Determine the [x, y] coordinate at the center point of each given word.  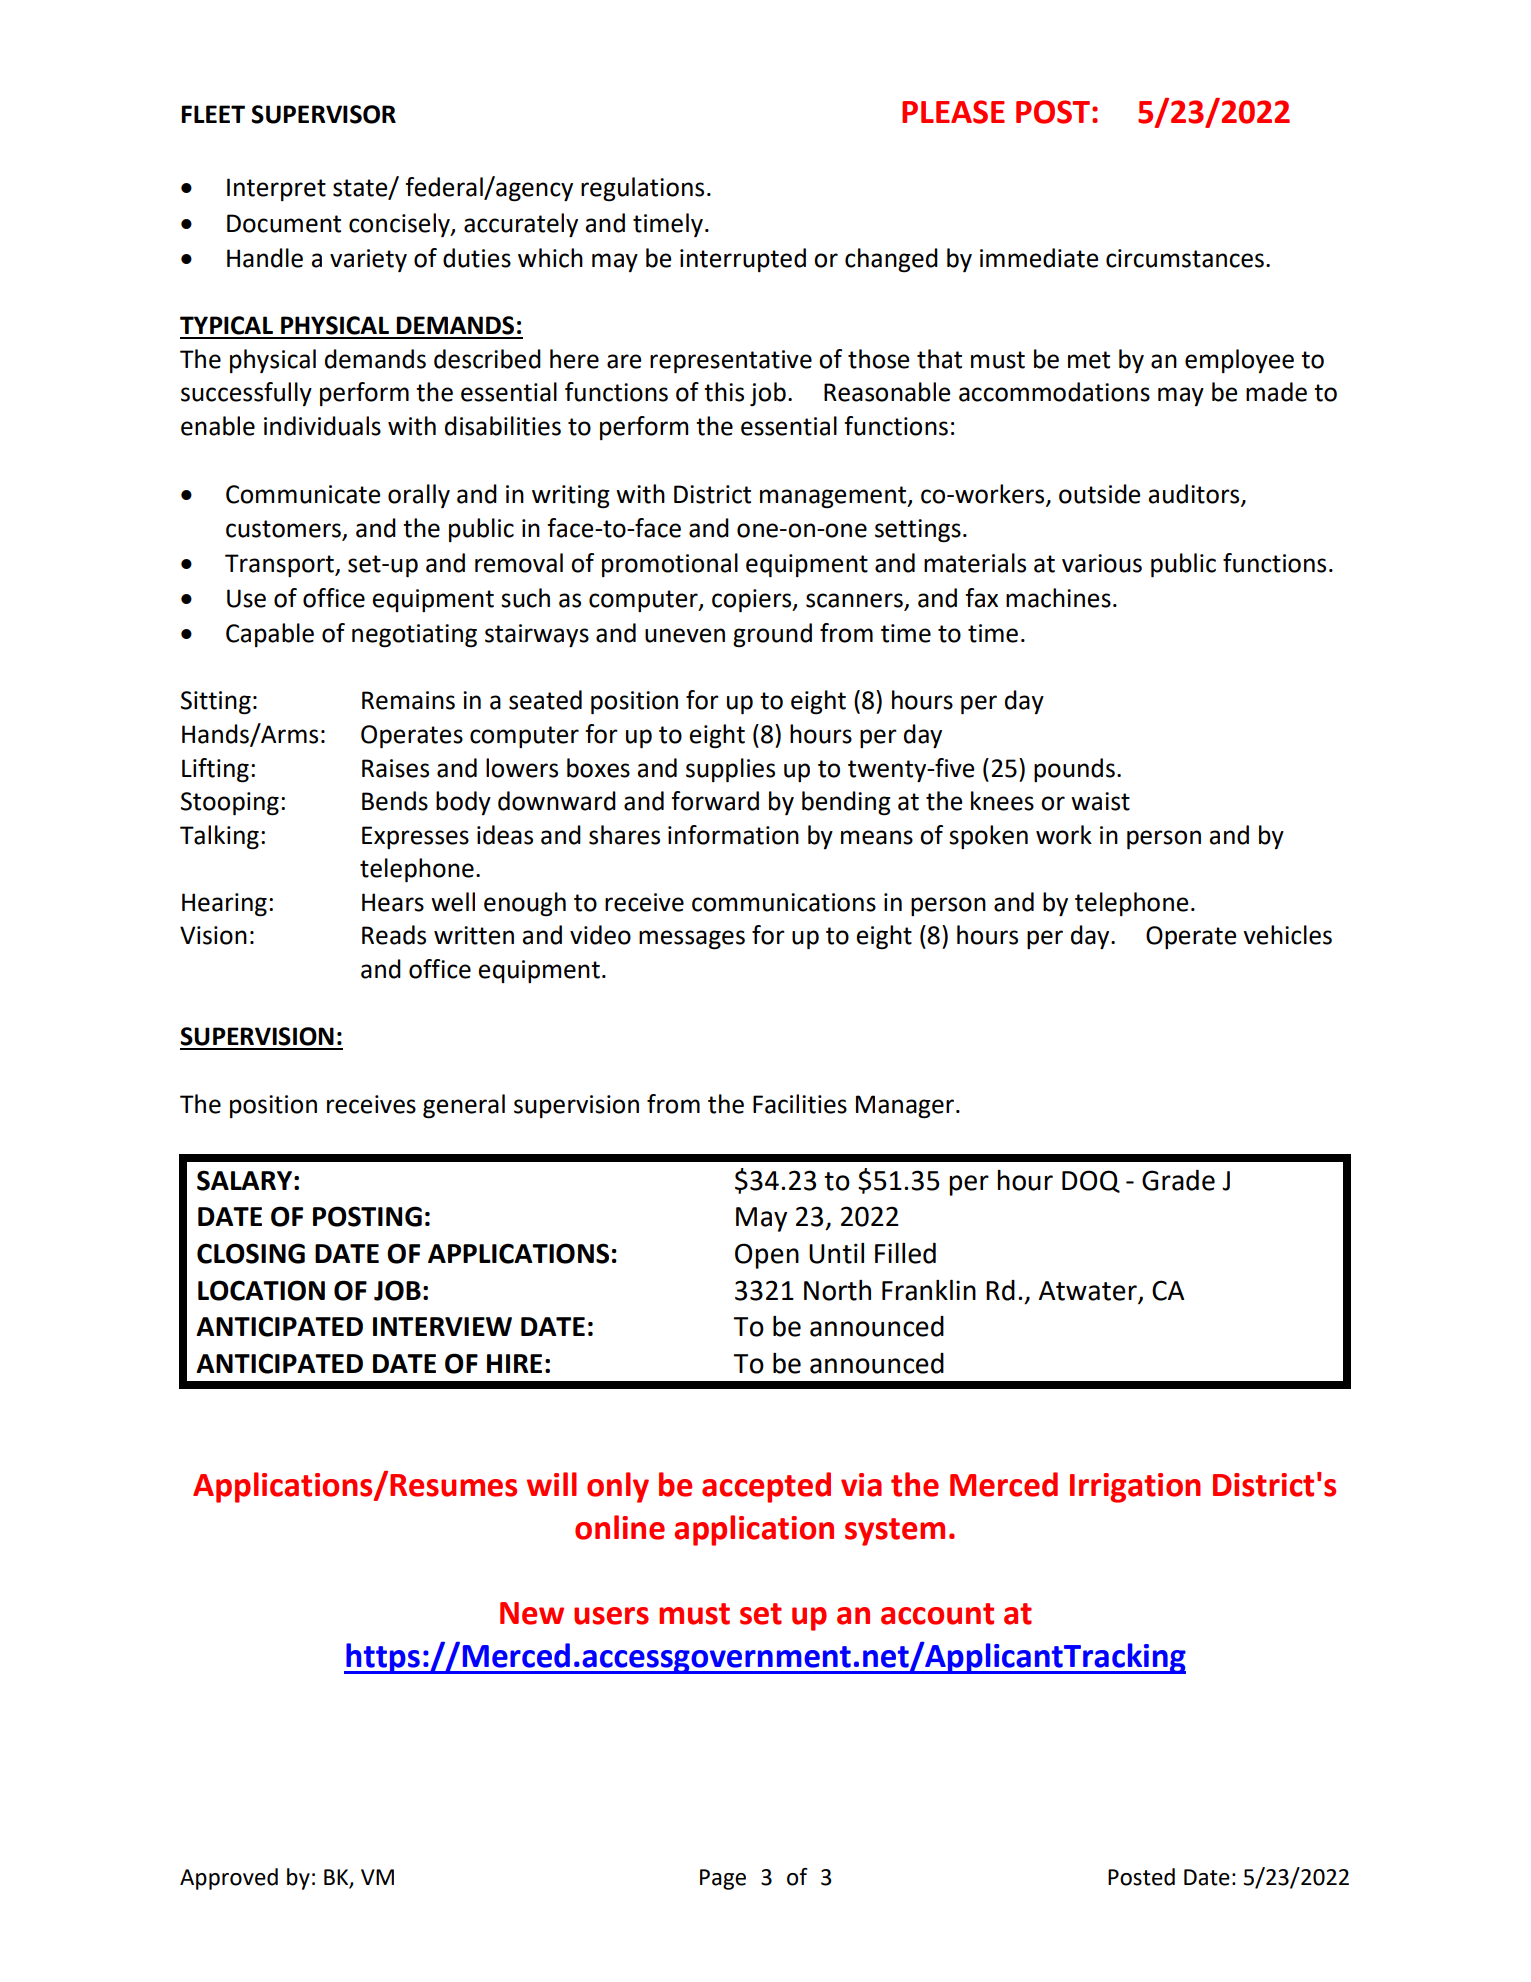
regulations [642, 189]
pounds [1074, 770]
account [937, 1614]
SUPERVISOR [323, 114]
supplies [730, 770]
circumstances [1185, 258]
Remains [408, 700]
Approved [229, 1879]
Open [767, 1256]
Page [723, 1879]
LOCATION [261, 1290]
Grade [1178, 1180]
